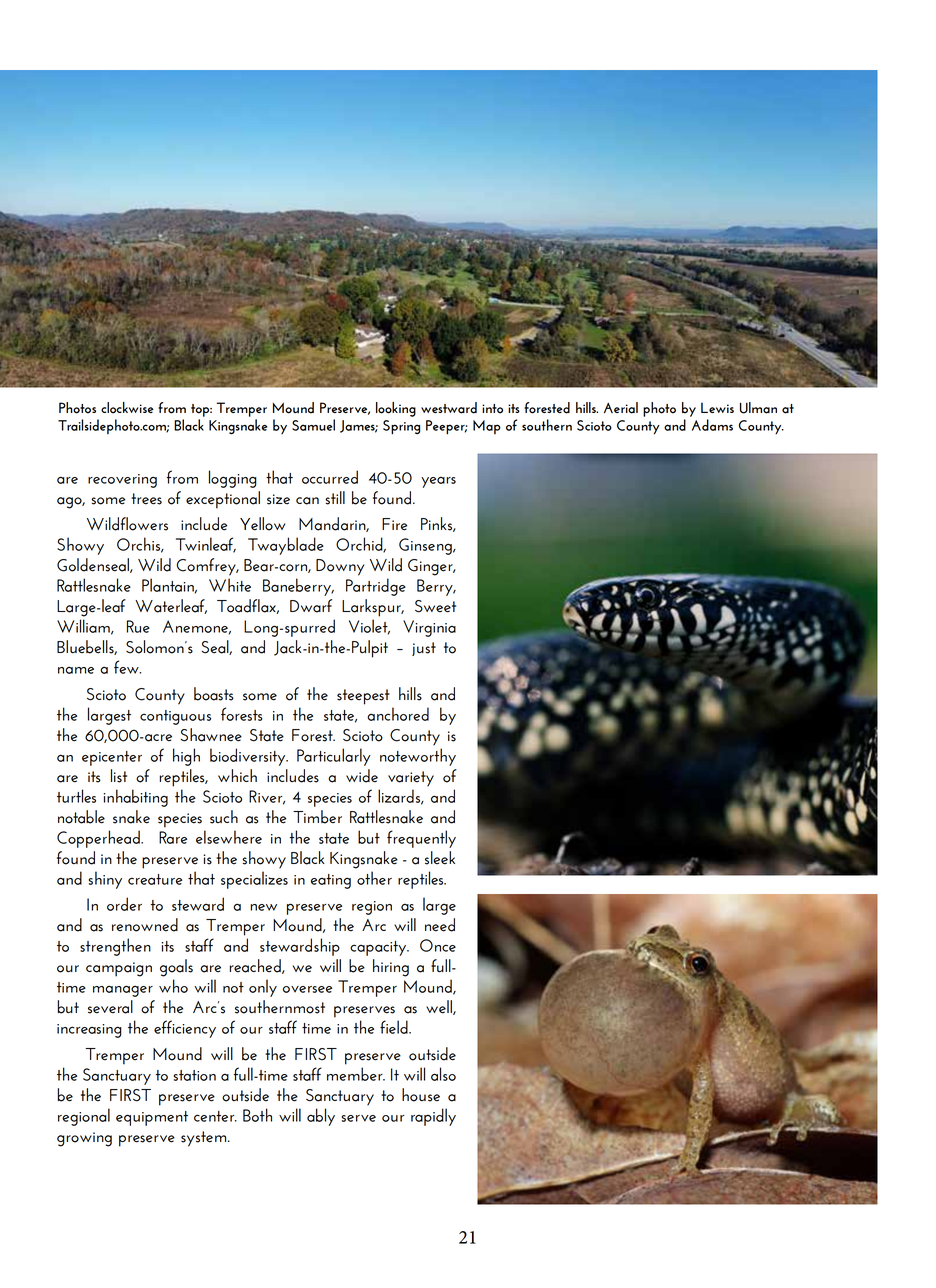  I want to click on Rue, so click(138, 626).
